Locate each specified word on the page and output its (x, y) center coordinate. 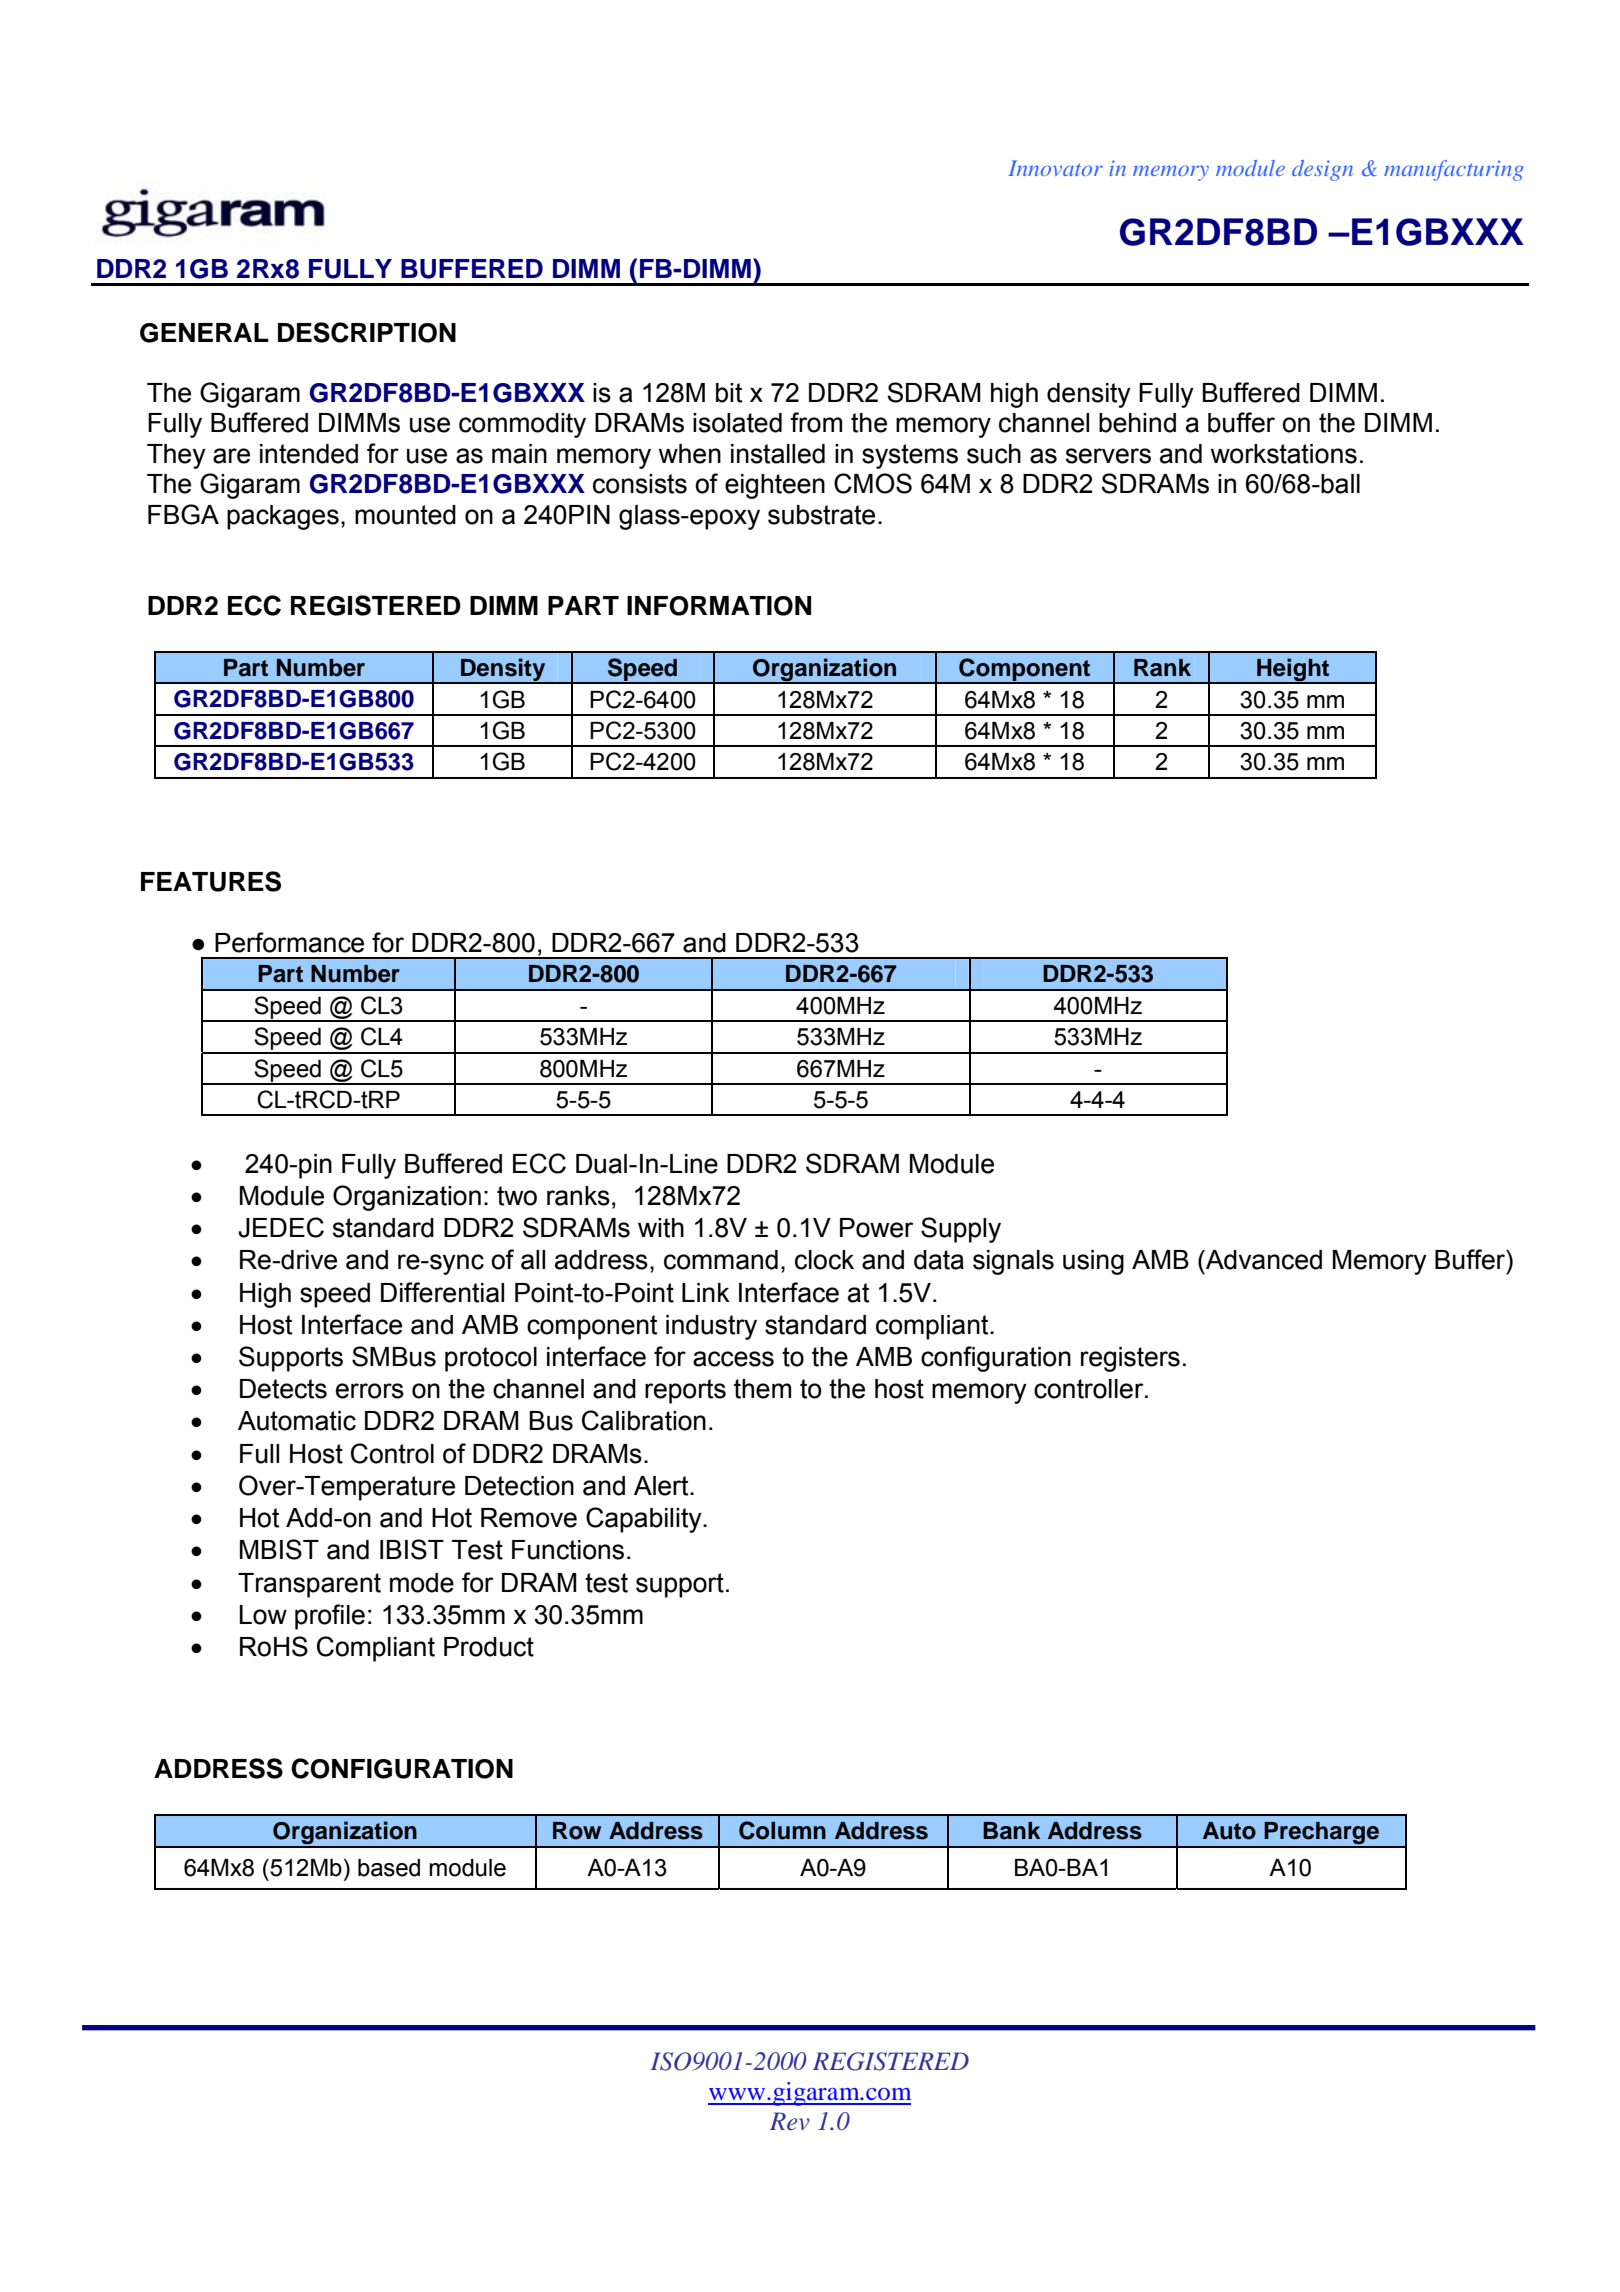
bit (729, 393)
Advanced (1263, 1260)
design (1322, 170)
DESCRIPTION (367, 332)
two (517, 1196)
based (389, 1868)
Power (876, 1228)
